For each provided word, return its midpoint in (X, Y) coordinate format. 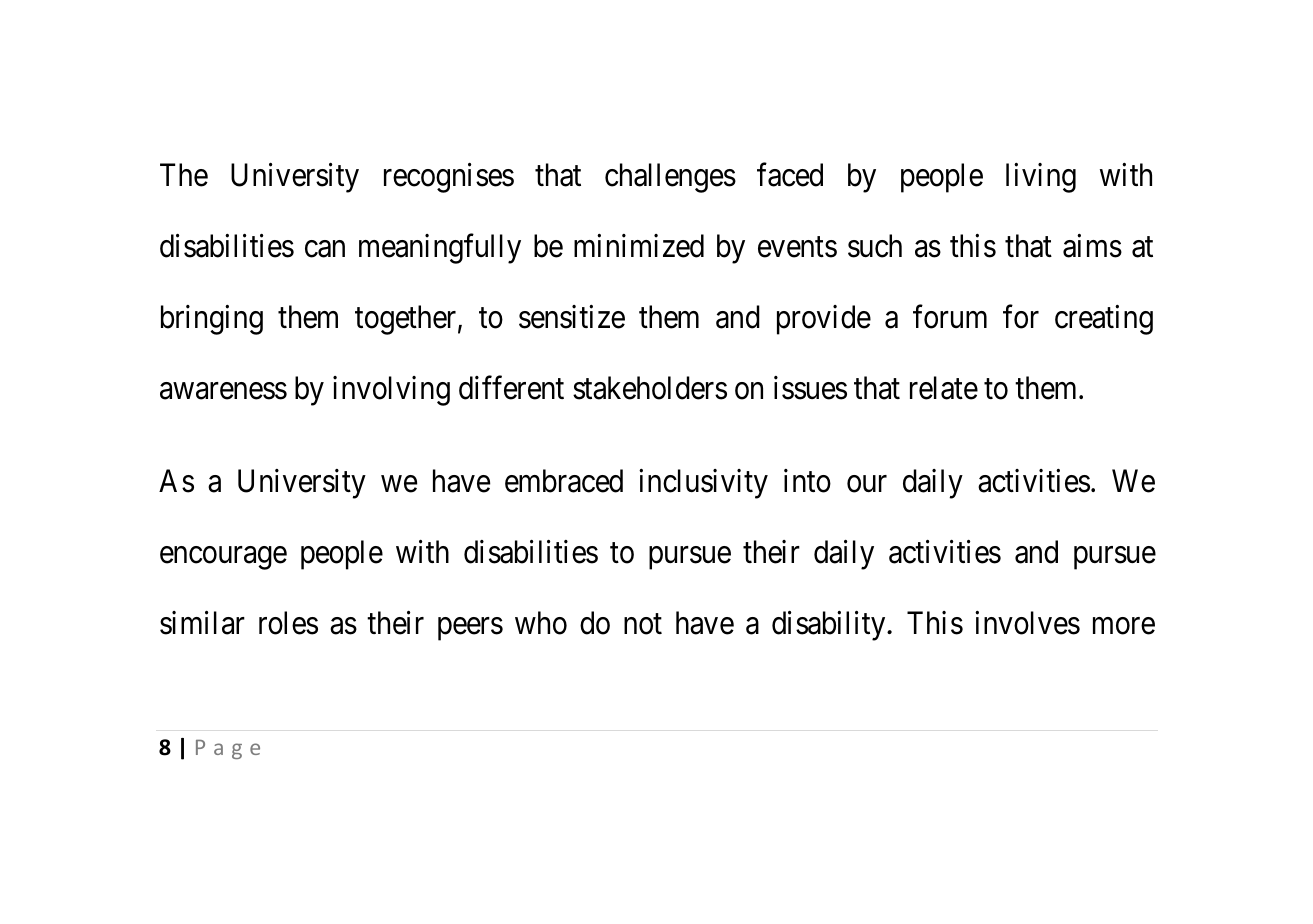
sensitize (572, 317)
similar (202, 623)
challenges (670, 178)
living (1041, 178)
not (643, 624)
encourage (223, 558)
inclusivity (703, 484)
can (325, 249)
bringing (212, 320)
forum (950, 317)
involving (391, 391)
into (807, 481)
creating (1104, 320)
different (511, 388)
